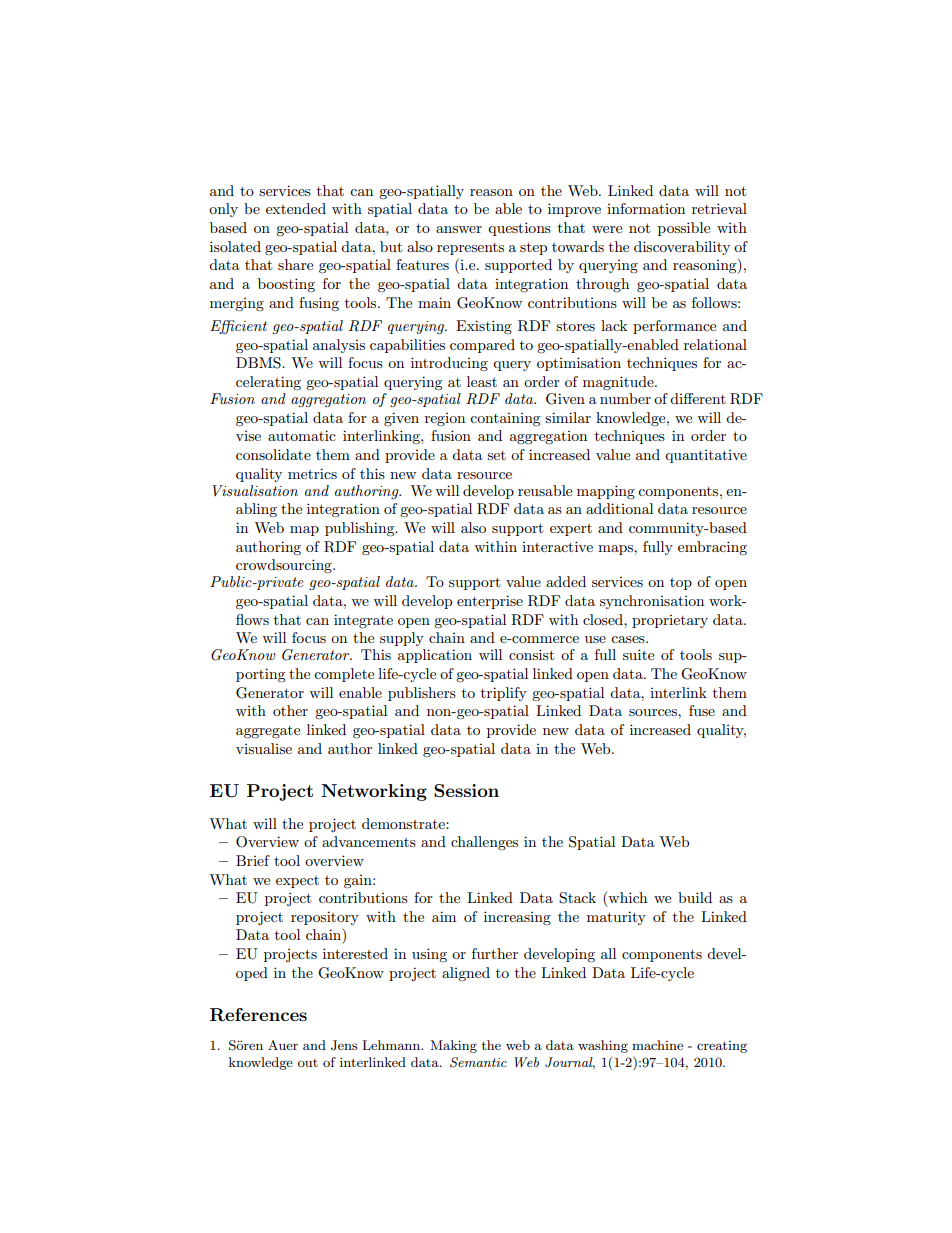 The width and height of the document is (952, 1233). Describe the element at coordinates (459, 229) in the document. I see `answer` at that location.
